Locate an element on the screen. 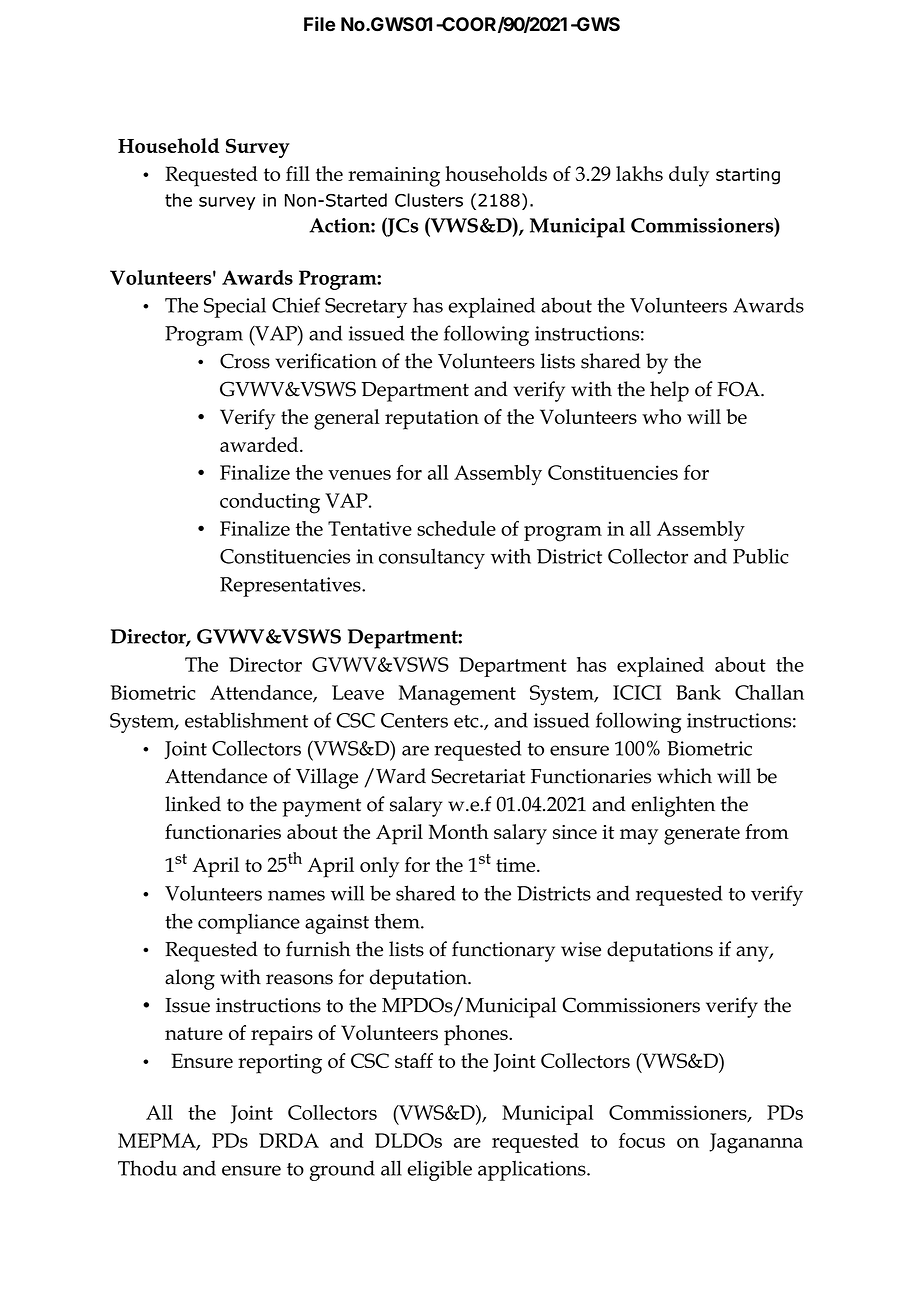  eligible is located at coordinates (439, 1170).
